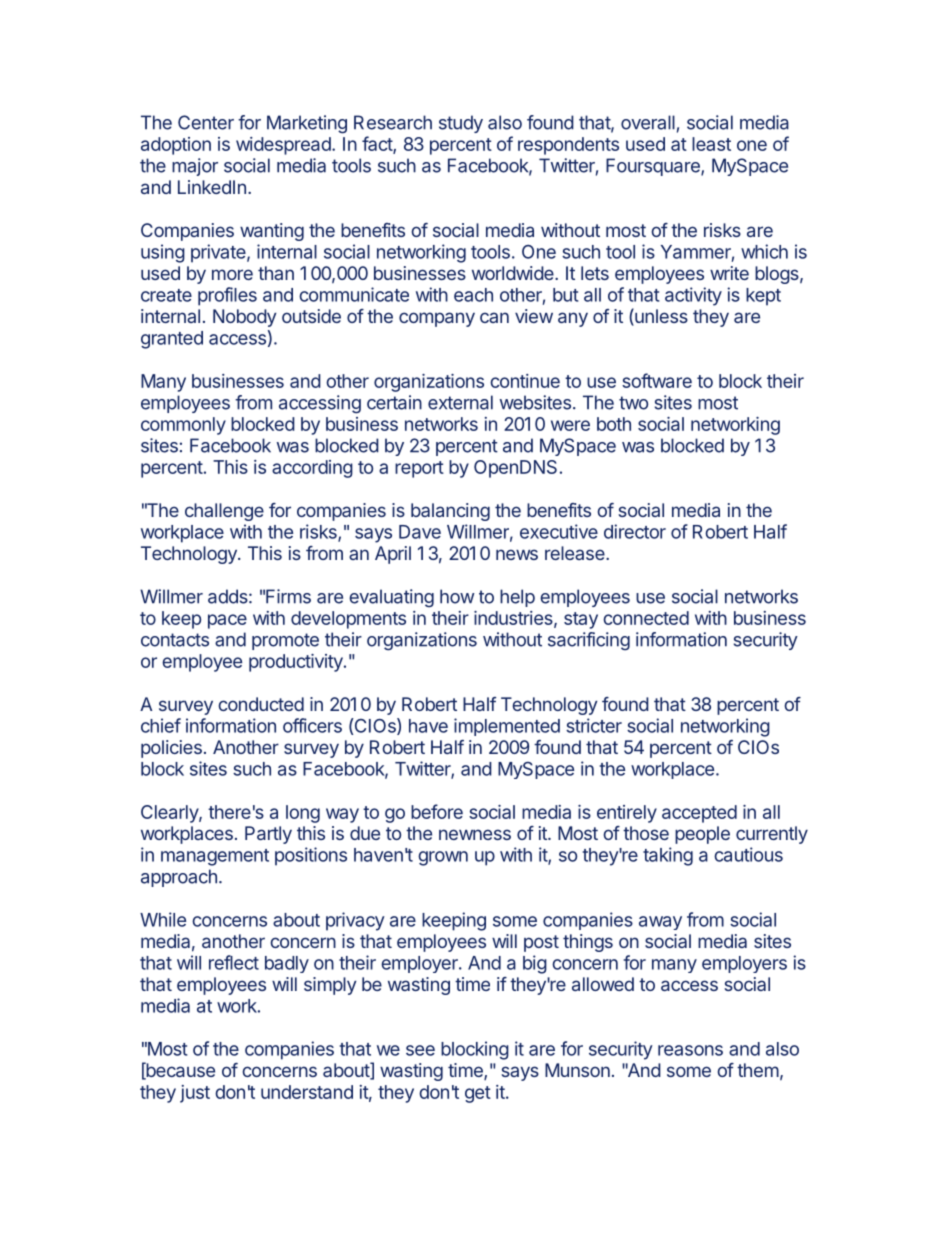 Image resolution: width=952 pixels, height=1233 pixels. What do you see at coordinates (195, 167) in the document?
I see `major` at bounding box center [195, 167].
